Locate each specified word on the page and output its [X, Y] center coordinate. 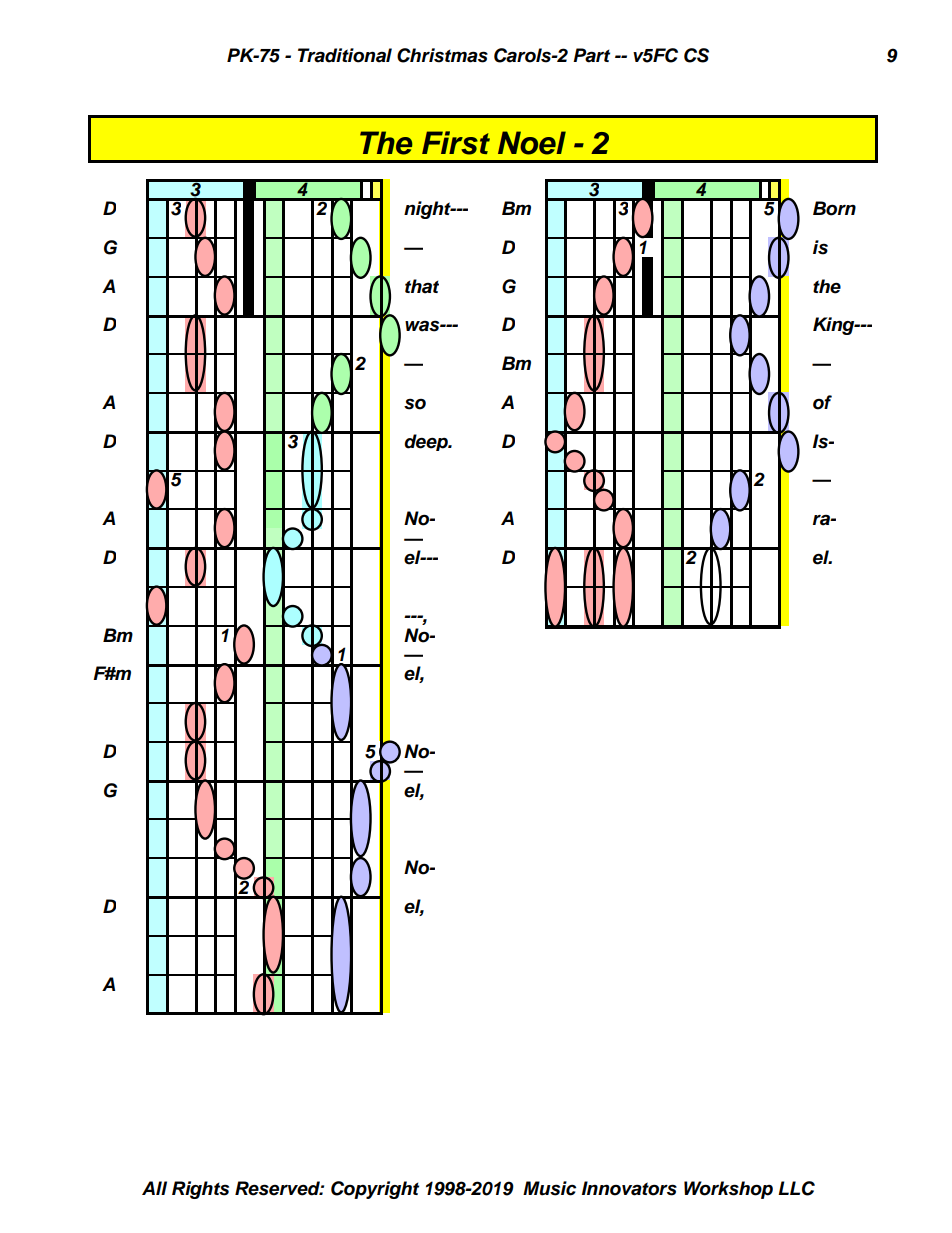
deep [427, 442]
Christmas [442, 55]
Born [834, 208]
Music [549, 1188]
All [154, 1188]
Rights [200, 1190]
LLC [796, 1188]
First [456, 143]
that [422, 286]
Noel [532, 143]
